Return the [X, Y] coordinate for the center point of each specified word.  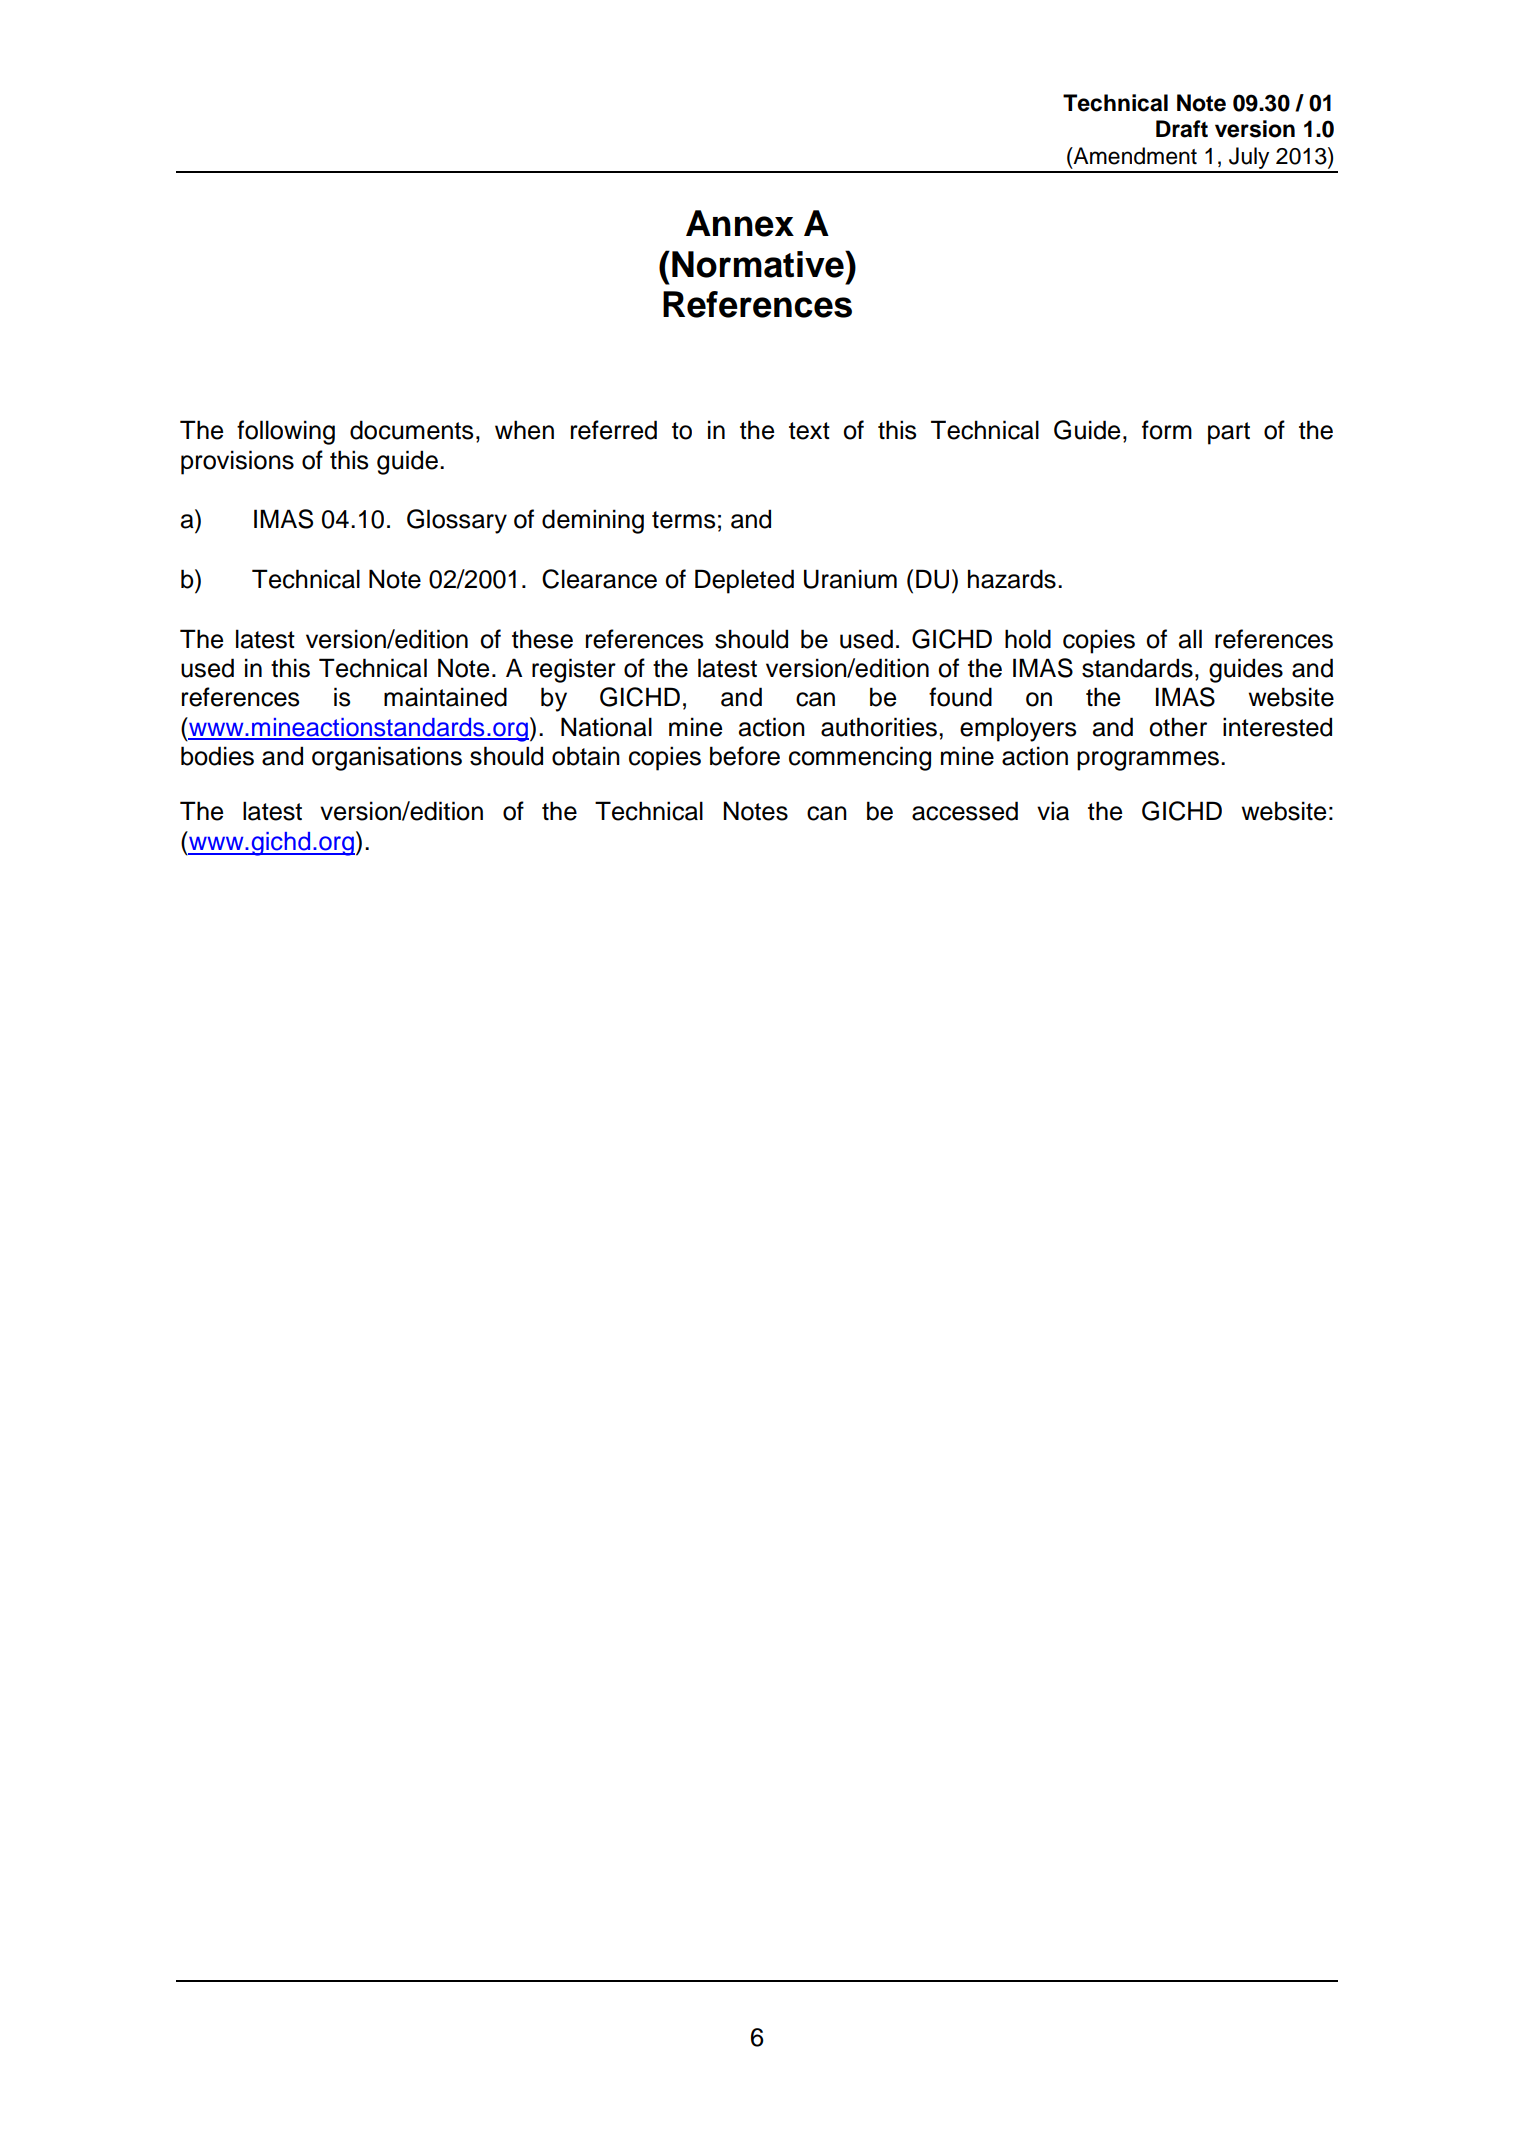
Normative [759, 264]
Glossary [457, 521]
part [1229, 433]
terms [683, 520]
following [286, 432]
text [809, 431]
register [574, 670]
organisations [387, 758]
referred [614, 430]
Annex [740, 223]
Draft [1182, 129]
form [1167, 430]
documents [411, 430]
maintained [445, 697]
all [1190, 639]
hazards [1012, 579]
